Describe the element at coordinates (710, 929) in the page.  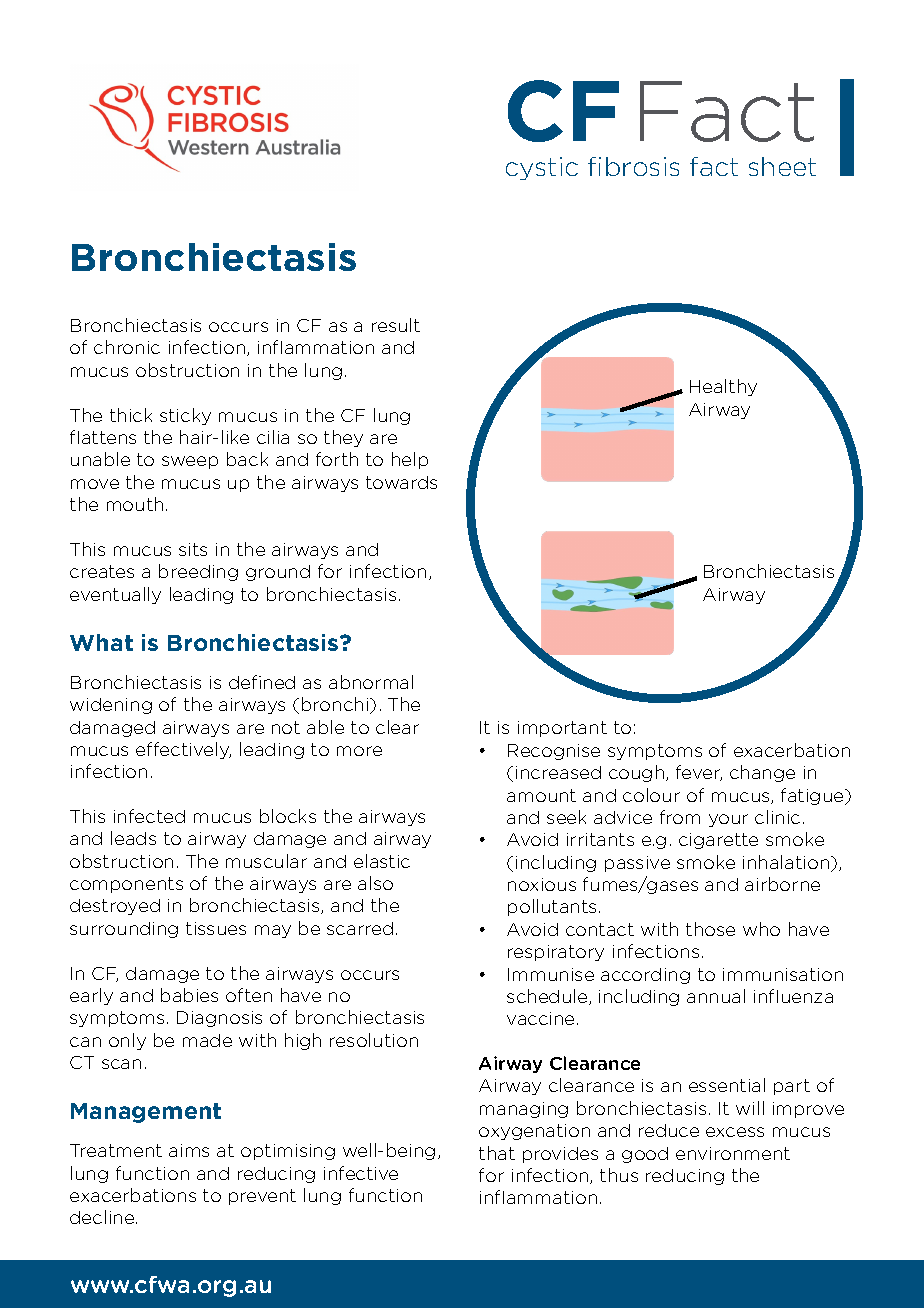
I see `those` at that location.
